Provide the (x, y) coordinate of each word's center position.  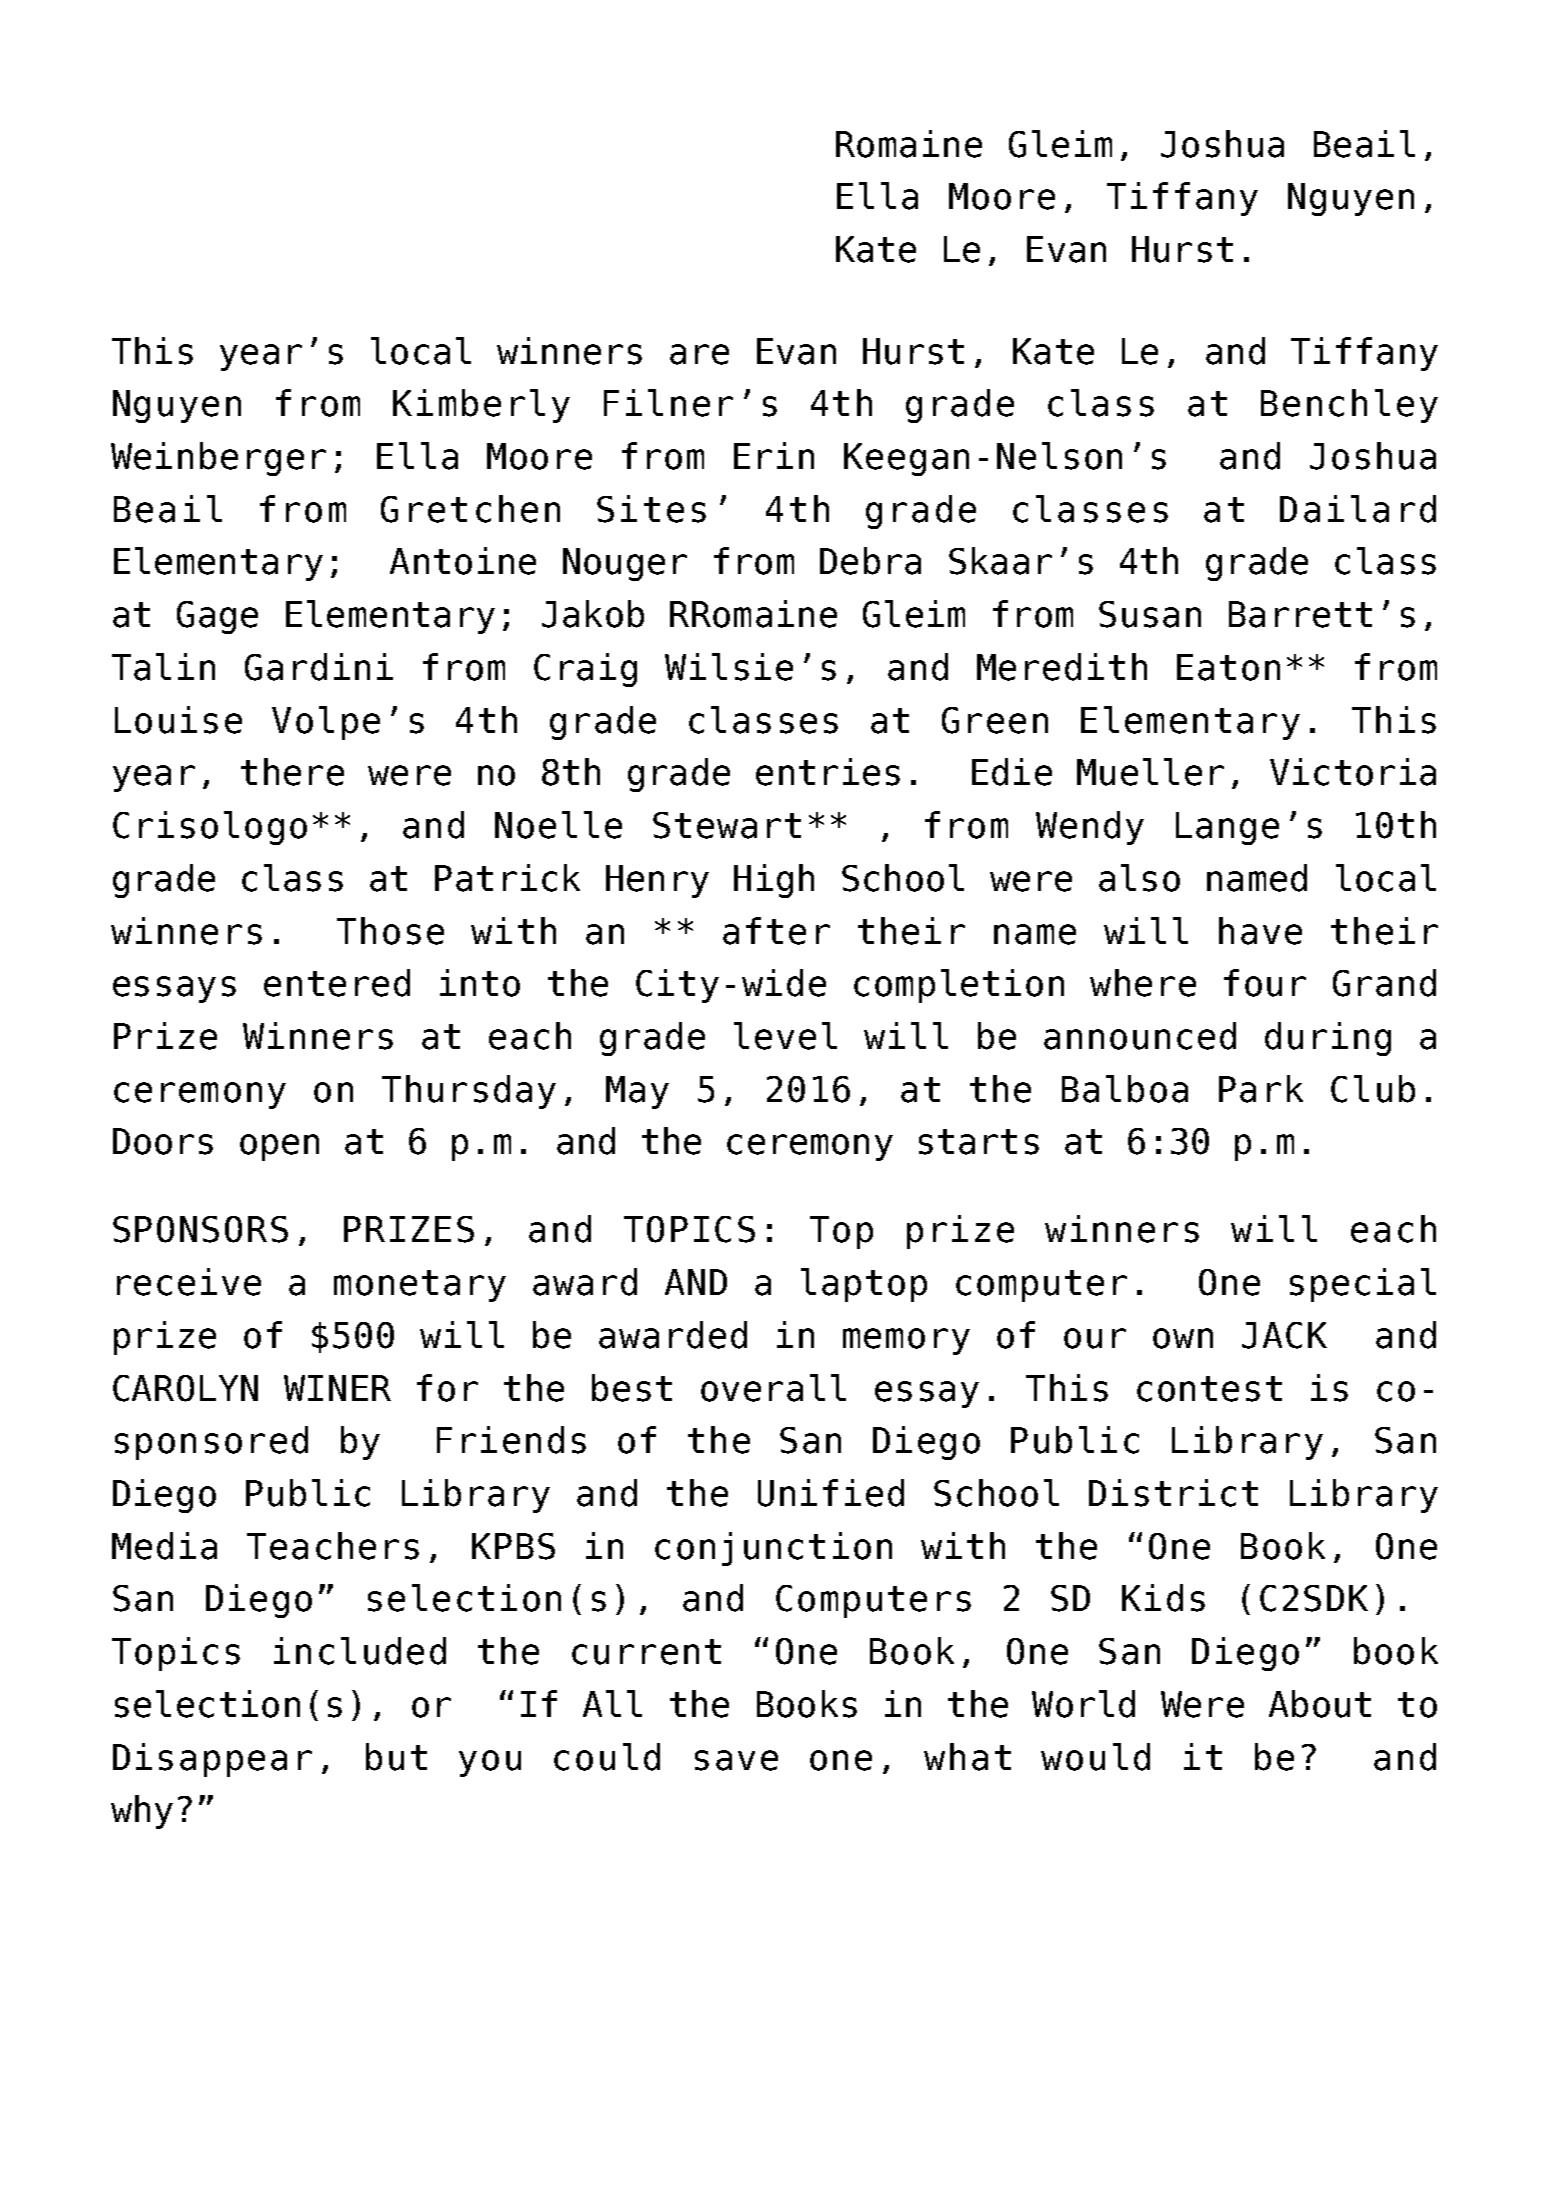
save (736, 1760)
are (699, 354)
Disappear (212, 1760)
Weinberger (218, 459)
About (1320, 1704)
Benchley (1349, 406)
